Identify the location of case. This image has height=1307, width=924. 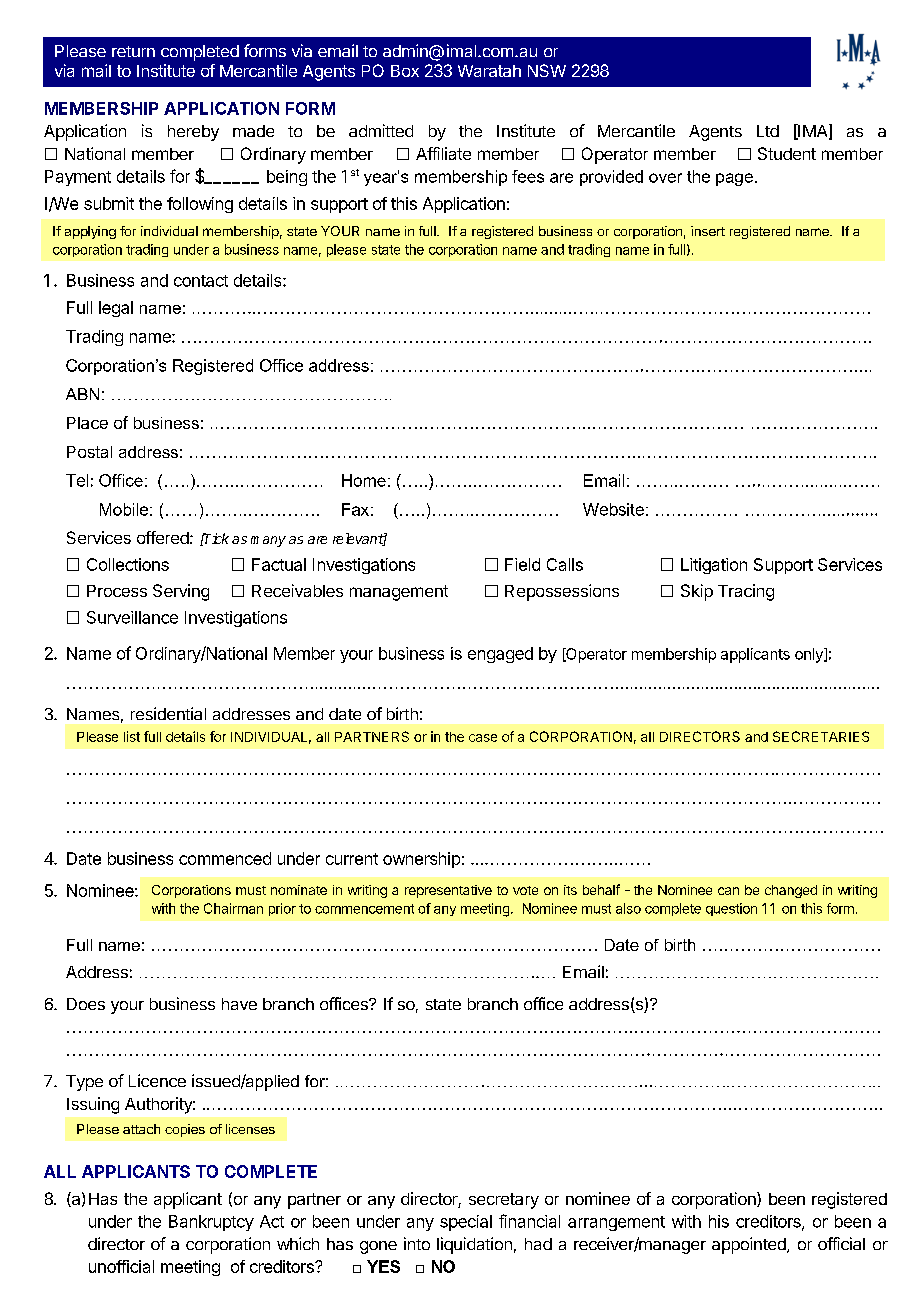
(483, 738).
